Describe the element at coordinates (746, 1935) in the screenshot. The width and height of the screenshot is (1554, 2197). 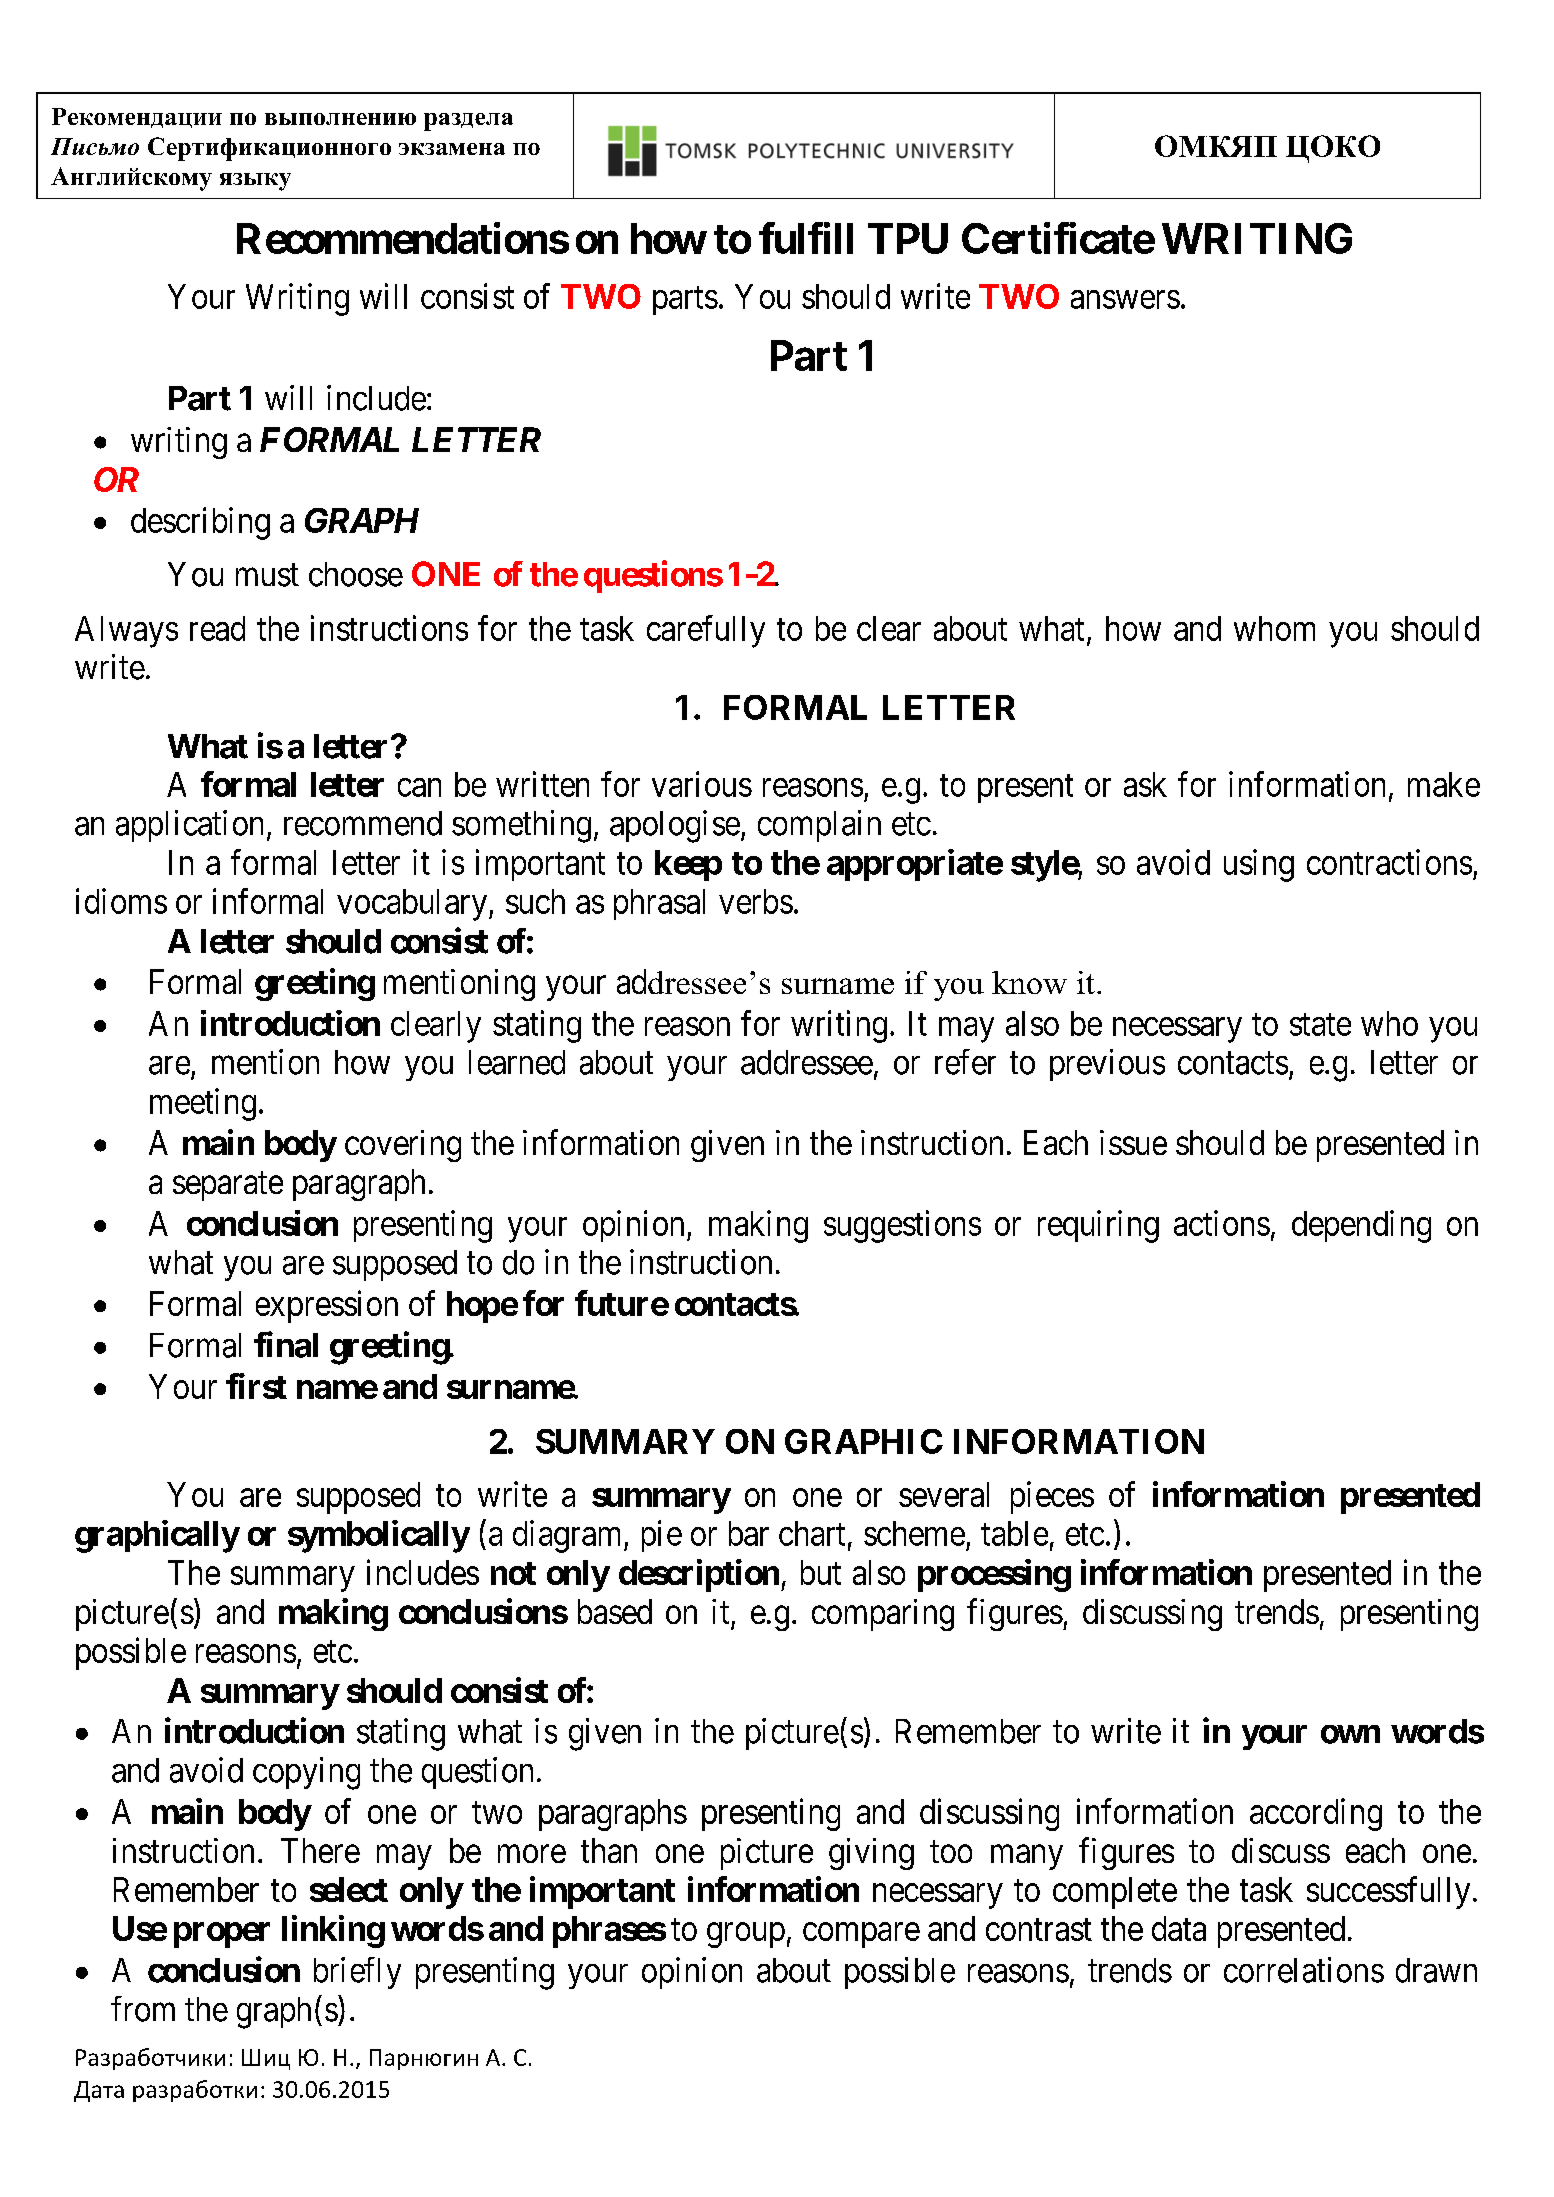
I see `group` at that location.
